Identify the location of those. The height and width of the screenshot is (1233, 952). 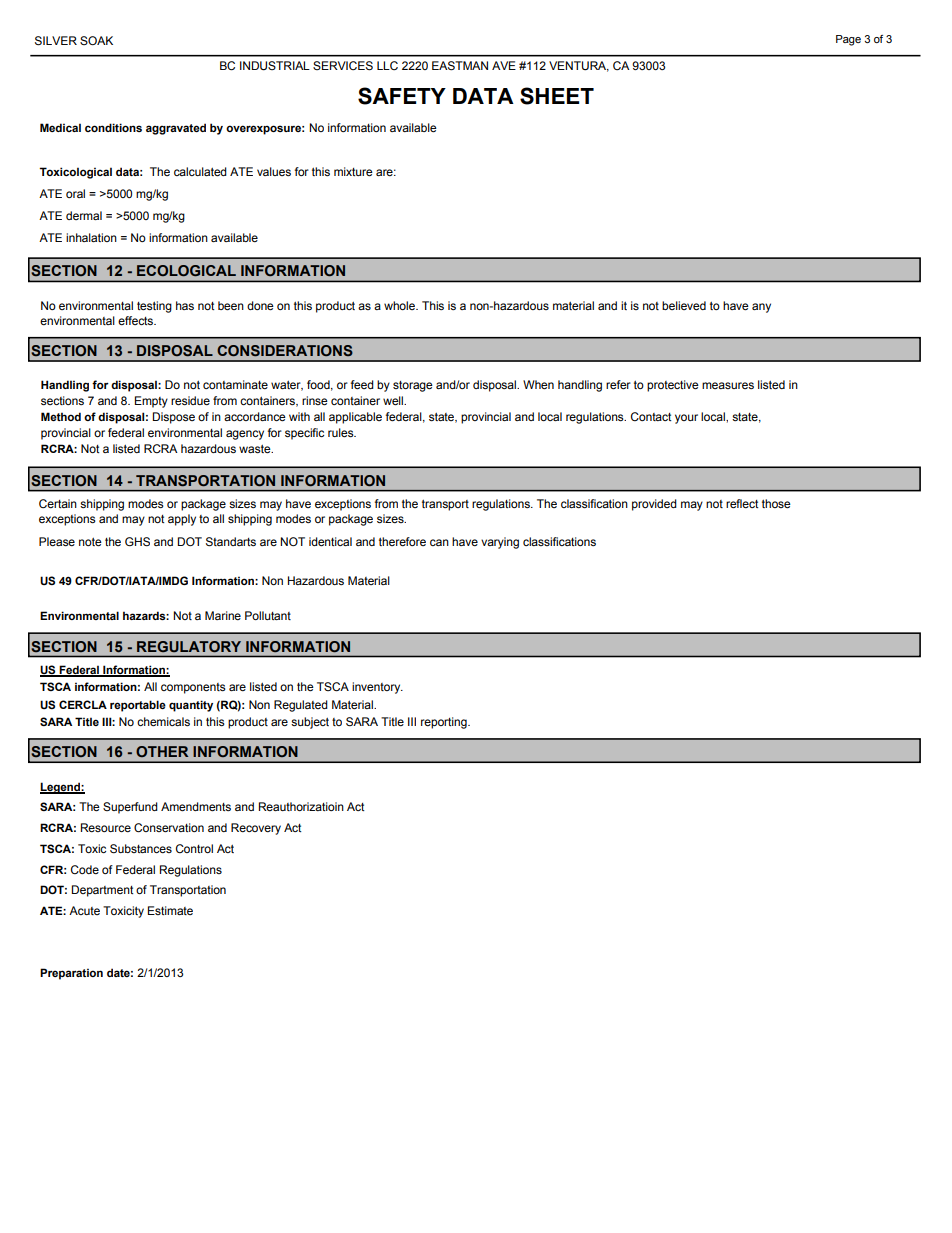
(776, 503).
